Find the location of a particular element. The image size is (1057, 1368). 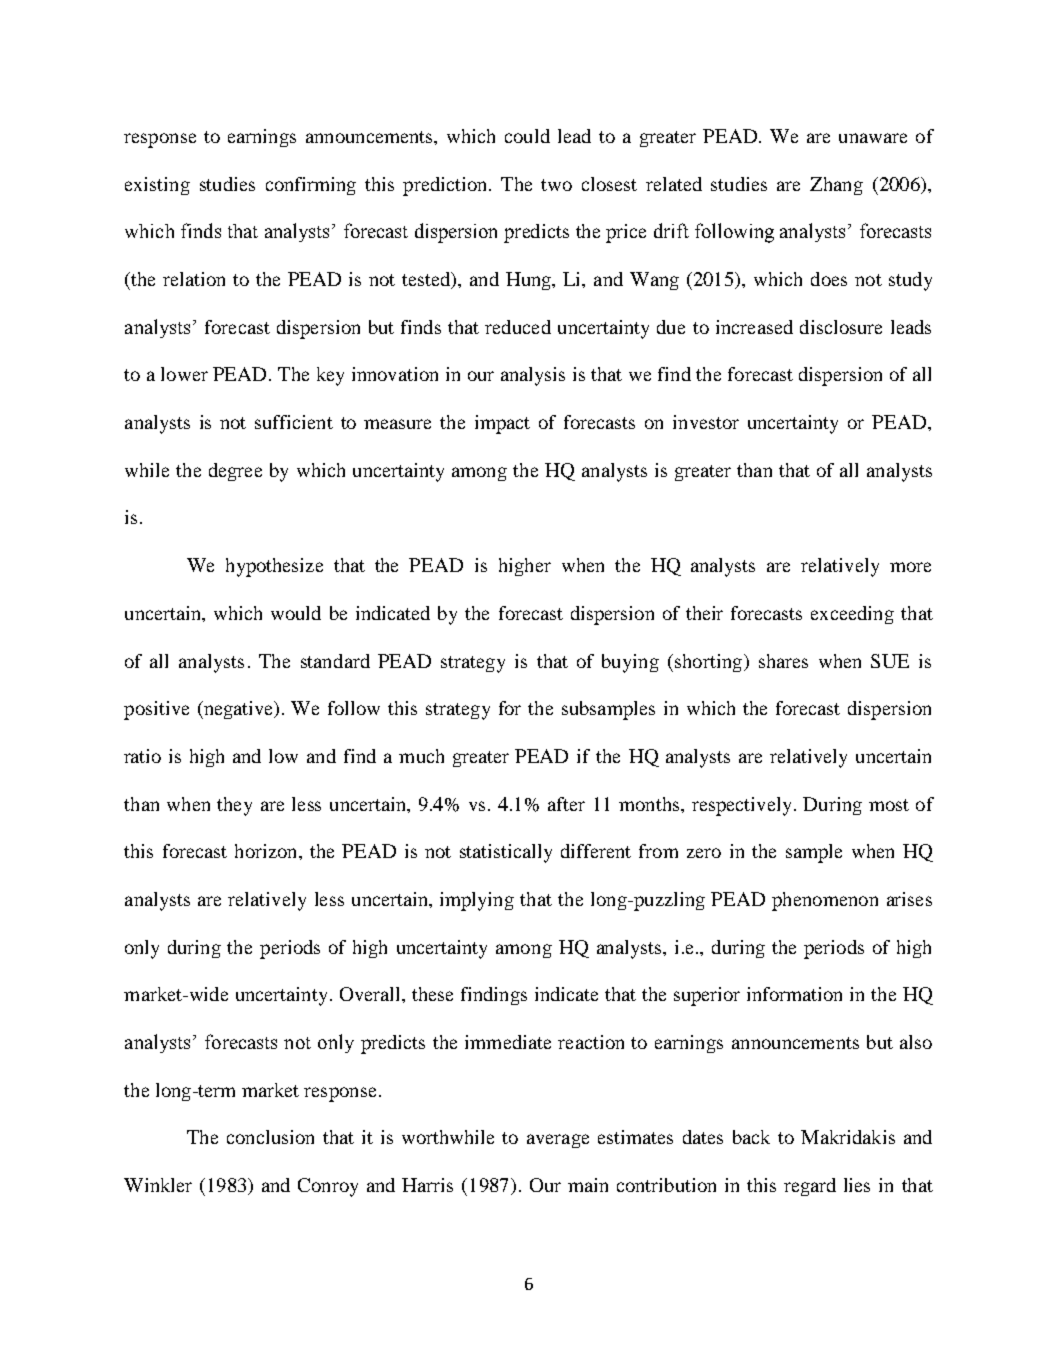

buying is located at coordinates (630, 663).
